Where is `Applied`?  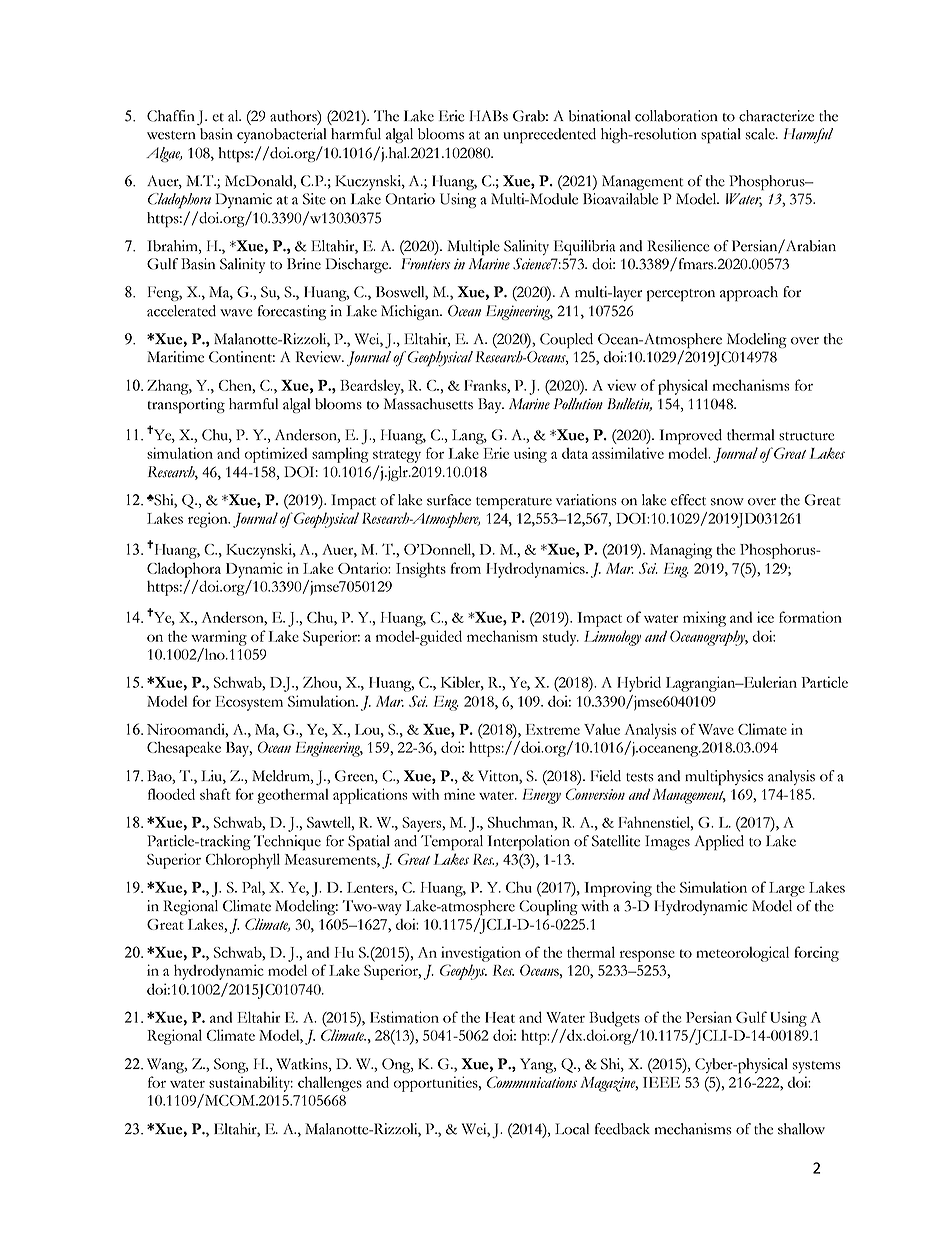
Applied is located at coordinates (719, 843).
